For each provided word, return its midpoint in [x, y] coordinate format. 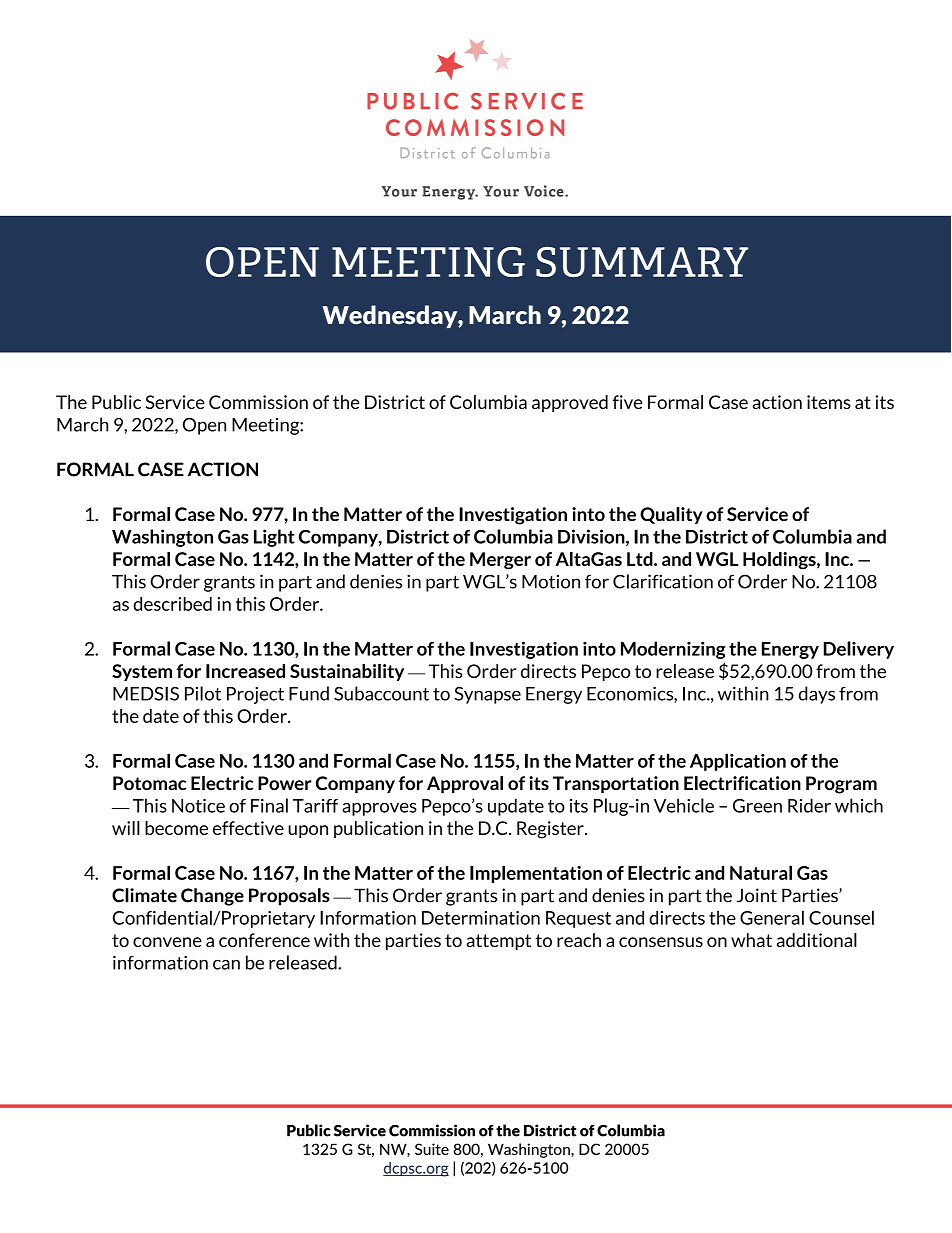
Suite [432, 1149]
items [829, 402]
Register [551, 830]
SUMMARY [642, 262]
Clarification [663, 581]
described [172, 604]
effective [248, 828]
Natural [761, 872]
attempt [498, 942]
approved [570, 403]
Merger [500, 561]
